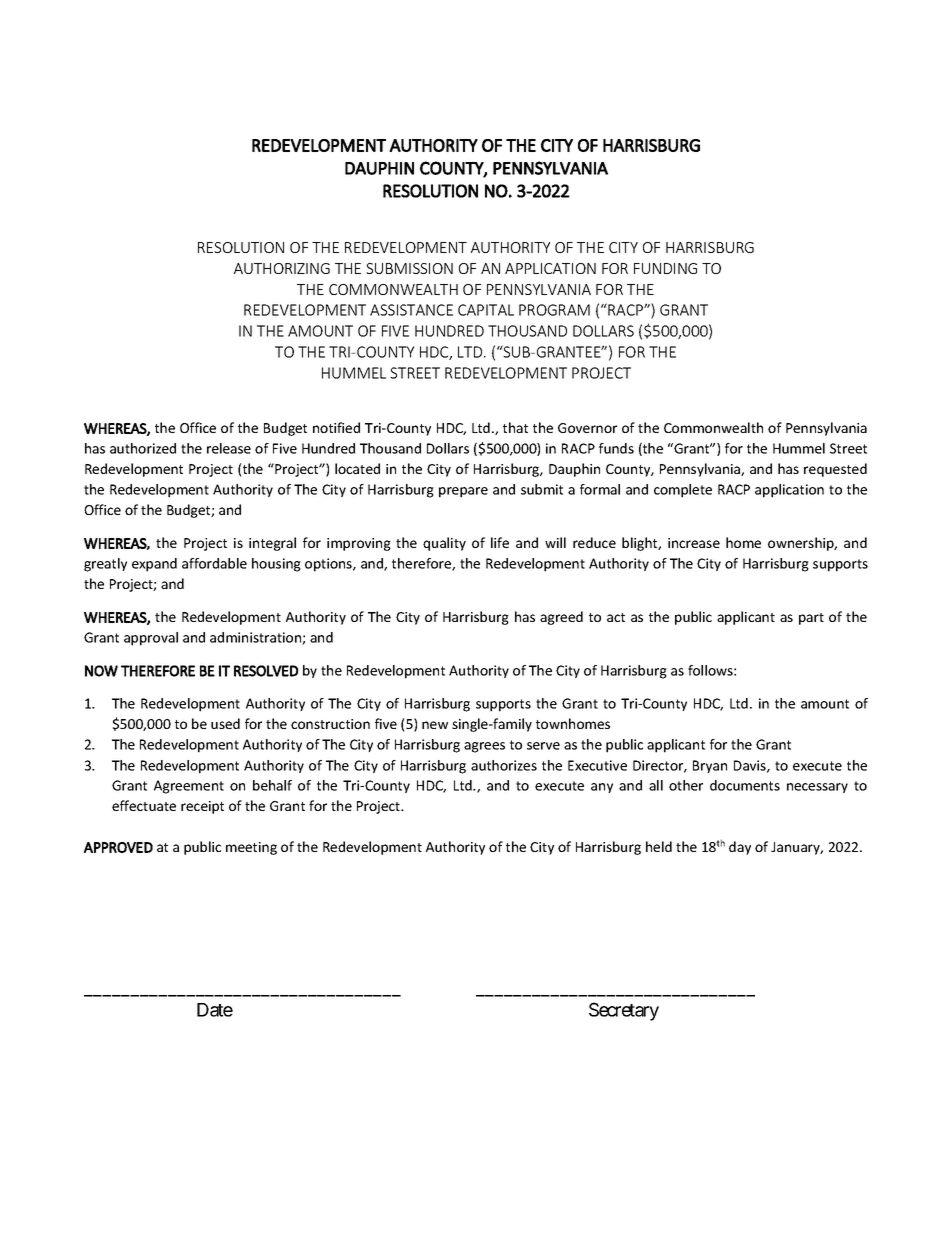  Describe the element at coordinates (251, 848) in the image. I see `meeting` at that location.
